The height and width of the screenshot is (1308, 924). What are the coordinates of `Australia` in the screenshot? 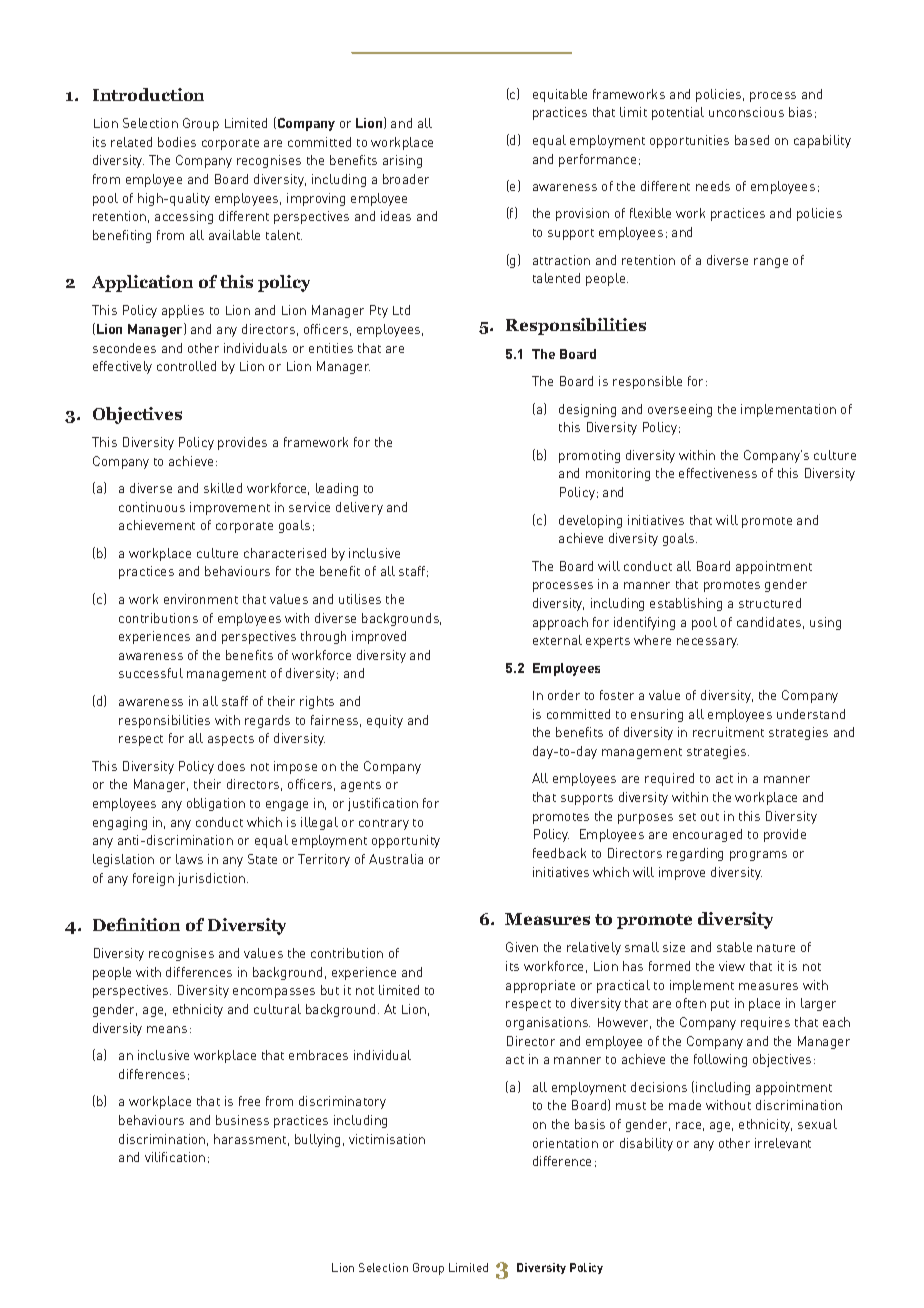 It's located at (396, 859).
